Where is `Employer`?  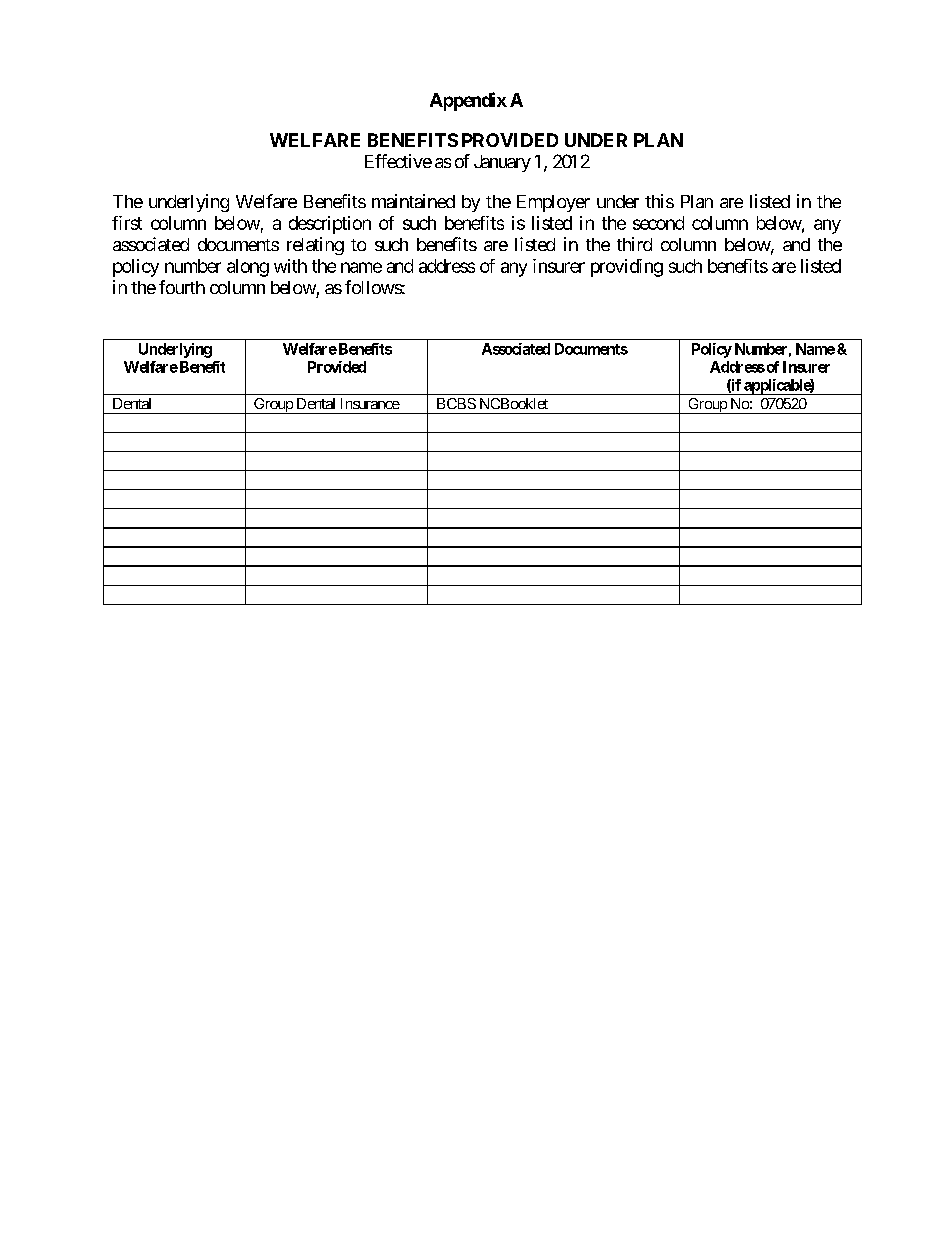
Employer is located at coordinates (553, 203).
